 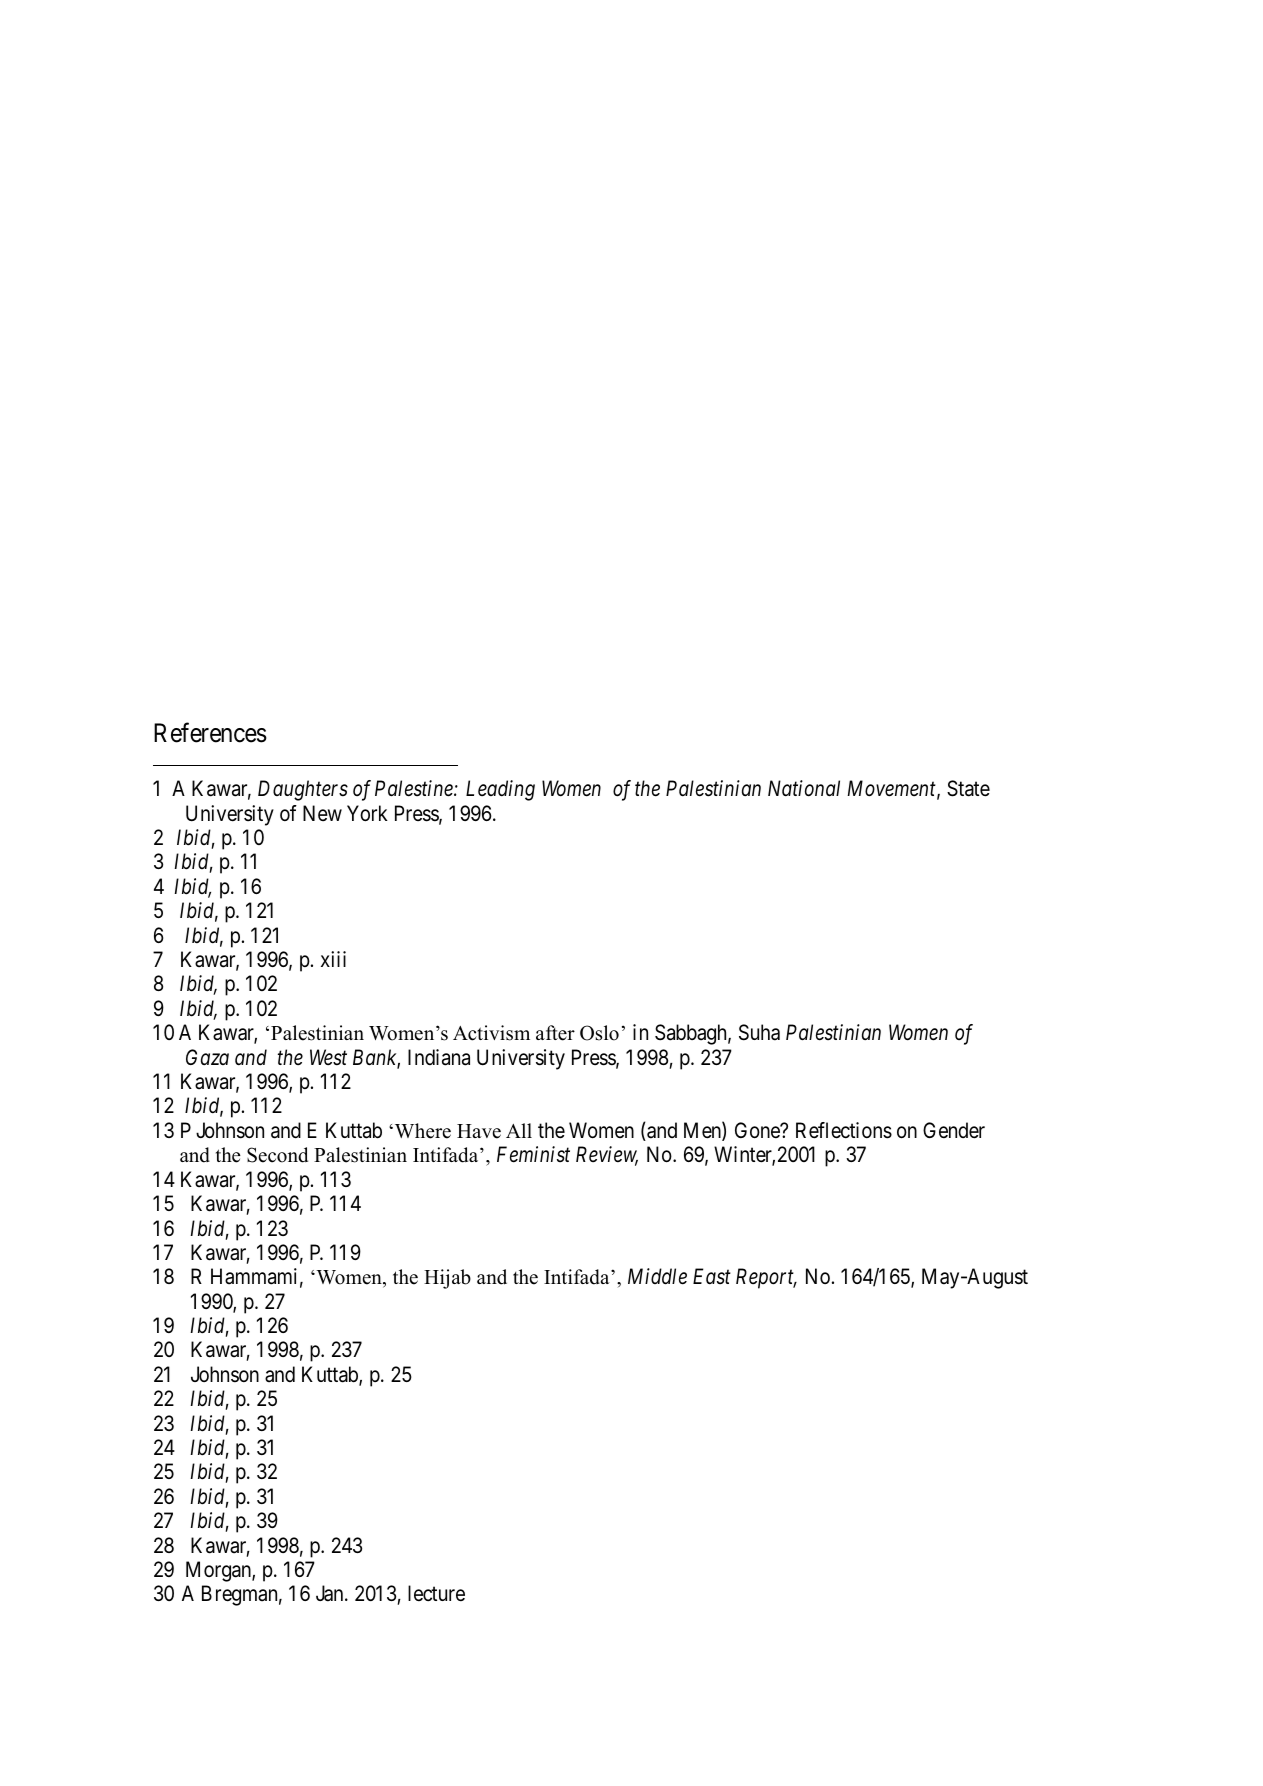 I want to click on lecture, so click(x=436, y=1593).
